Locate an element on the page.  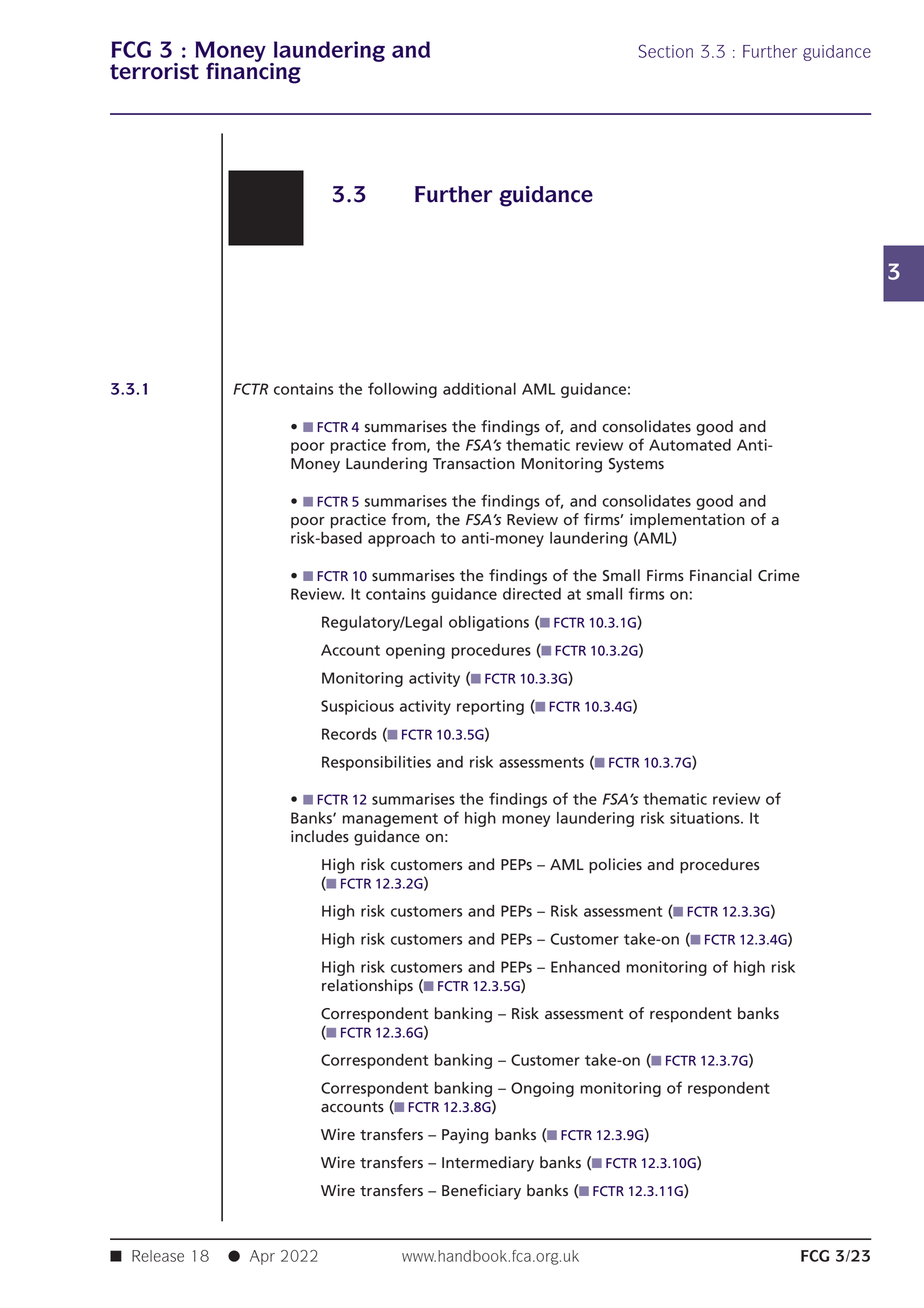
obligations is located at coordinates (489, 623).
